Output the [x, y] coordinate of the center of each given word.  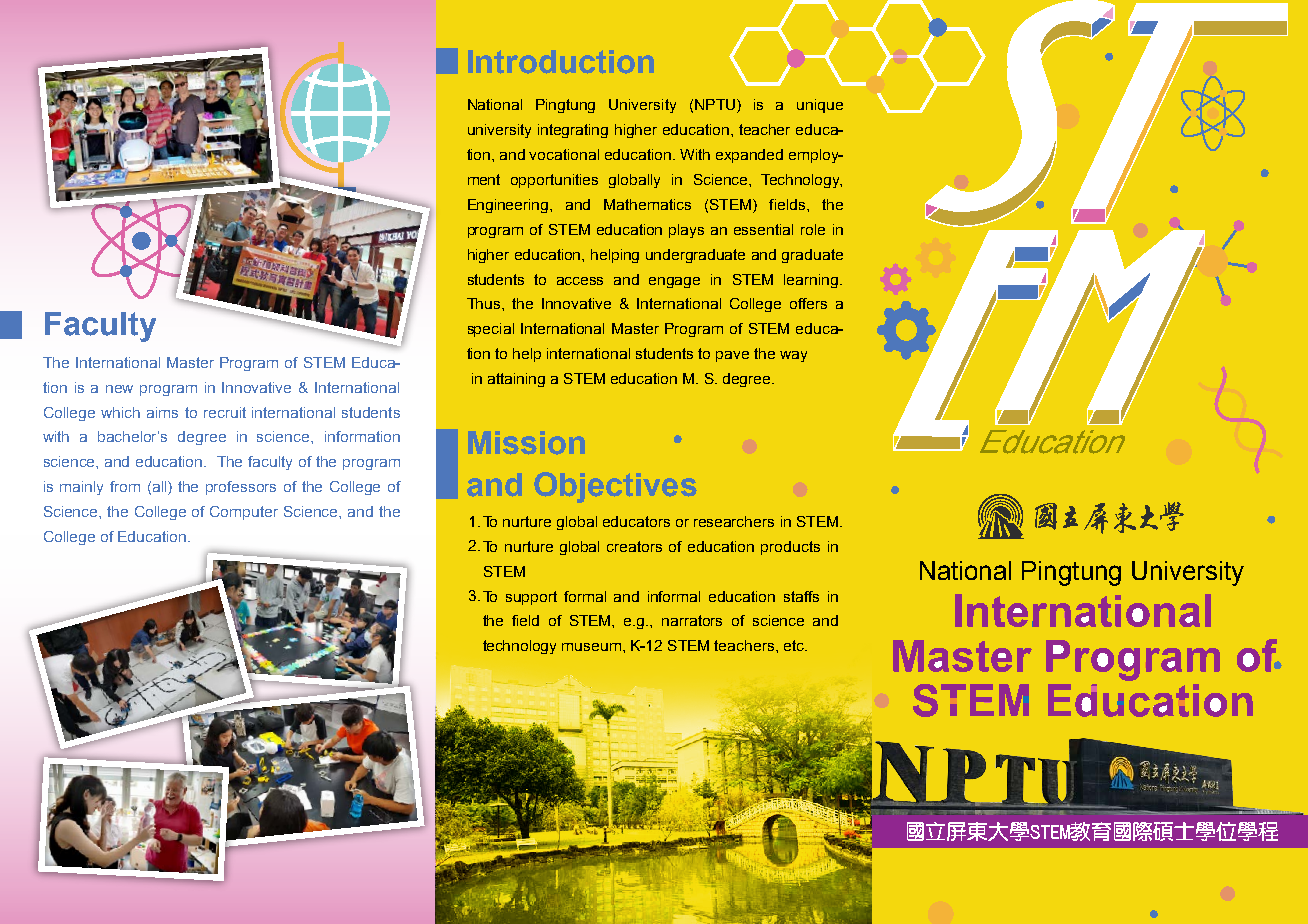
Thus [485, 303]
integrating [573, 131]
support [531, 598]
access [580, 281]
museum [591, 647]
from [125, 486]
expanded [749, 156]
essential [763, 229]
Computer [244, 513]
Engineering [509, 206]
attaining [516, 380]
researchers [734, 521]
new [119, 389]
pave [732, 356]
